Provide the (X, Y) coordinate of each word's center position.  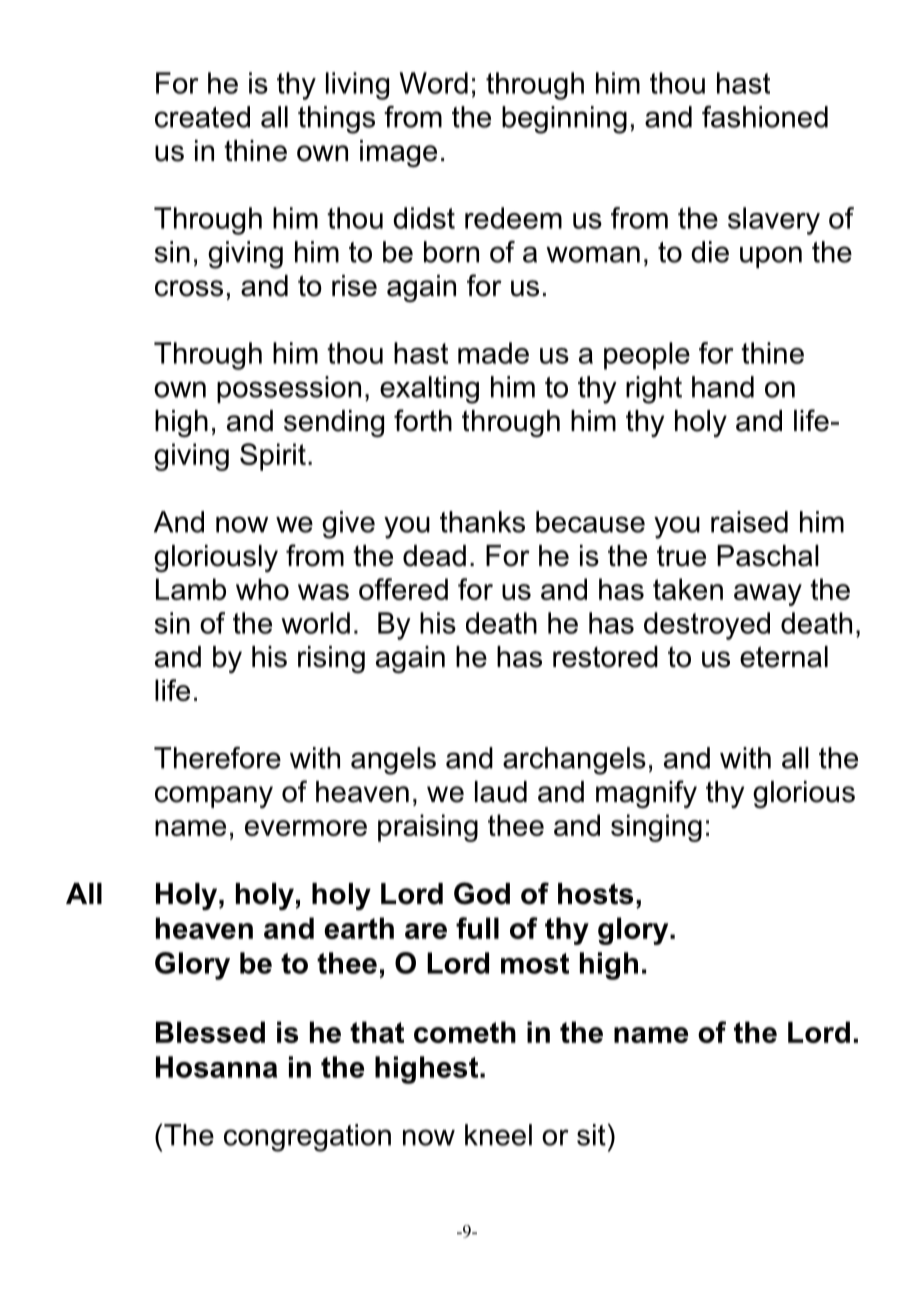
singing (656, 828)
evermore (306, 828)
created (202, 117)
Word (434, 83)
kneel (498, 1135)
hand (723, 387)
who (262, 589)
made (493, 353)
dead (434, 556)
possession (289, 389)
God (482, 893)
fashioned (765, 117)
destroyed (707, 626)
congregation (307, 1138)
